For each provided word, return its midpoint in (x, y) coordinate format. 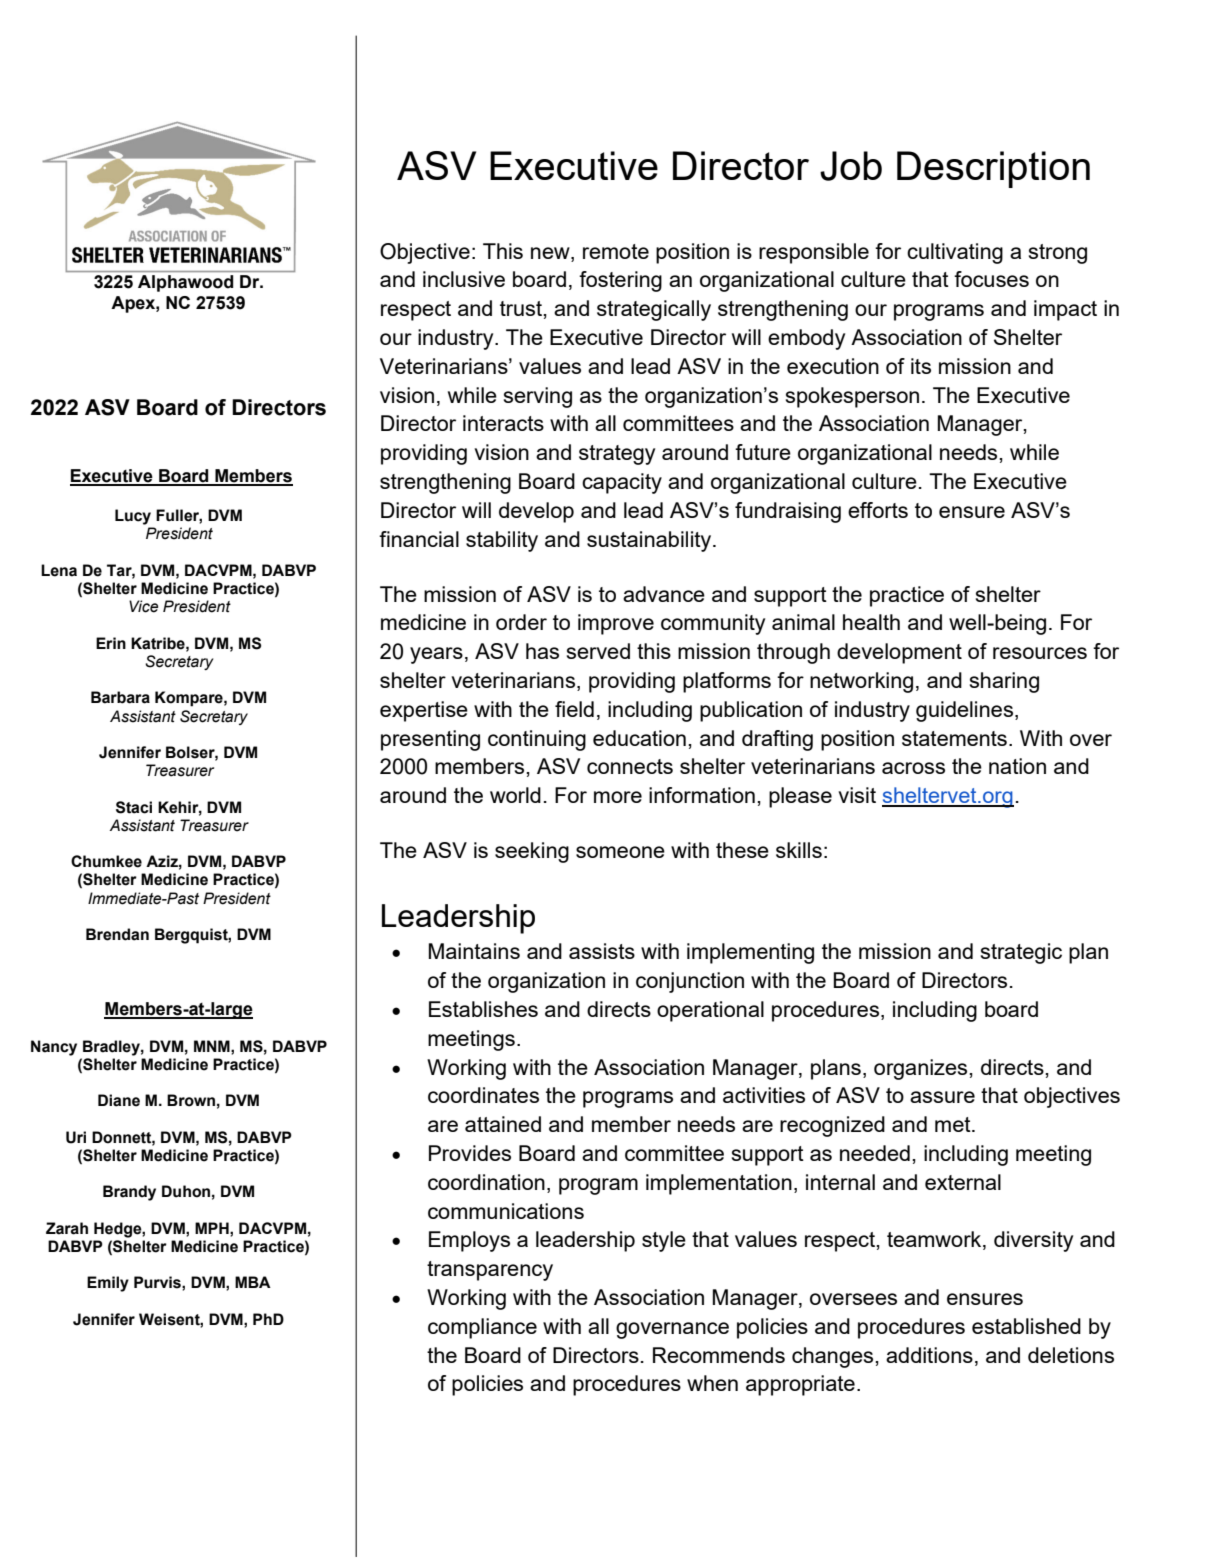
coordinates (483, 1095)
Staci (134, 807)
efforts (878, 510)
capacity (622, 483)
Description (993, 169)
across (913, 768)
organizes (922, 1069)
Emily (108, 1284)
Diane (119, 1100)
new (551, 253)
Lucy (133, 517)
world (515, 795)
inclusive (464, 279)
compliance (482, 1328)
